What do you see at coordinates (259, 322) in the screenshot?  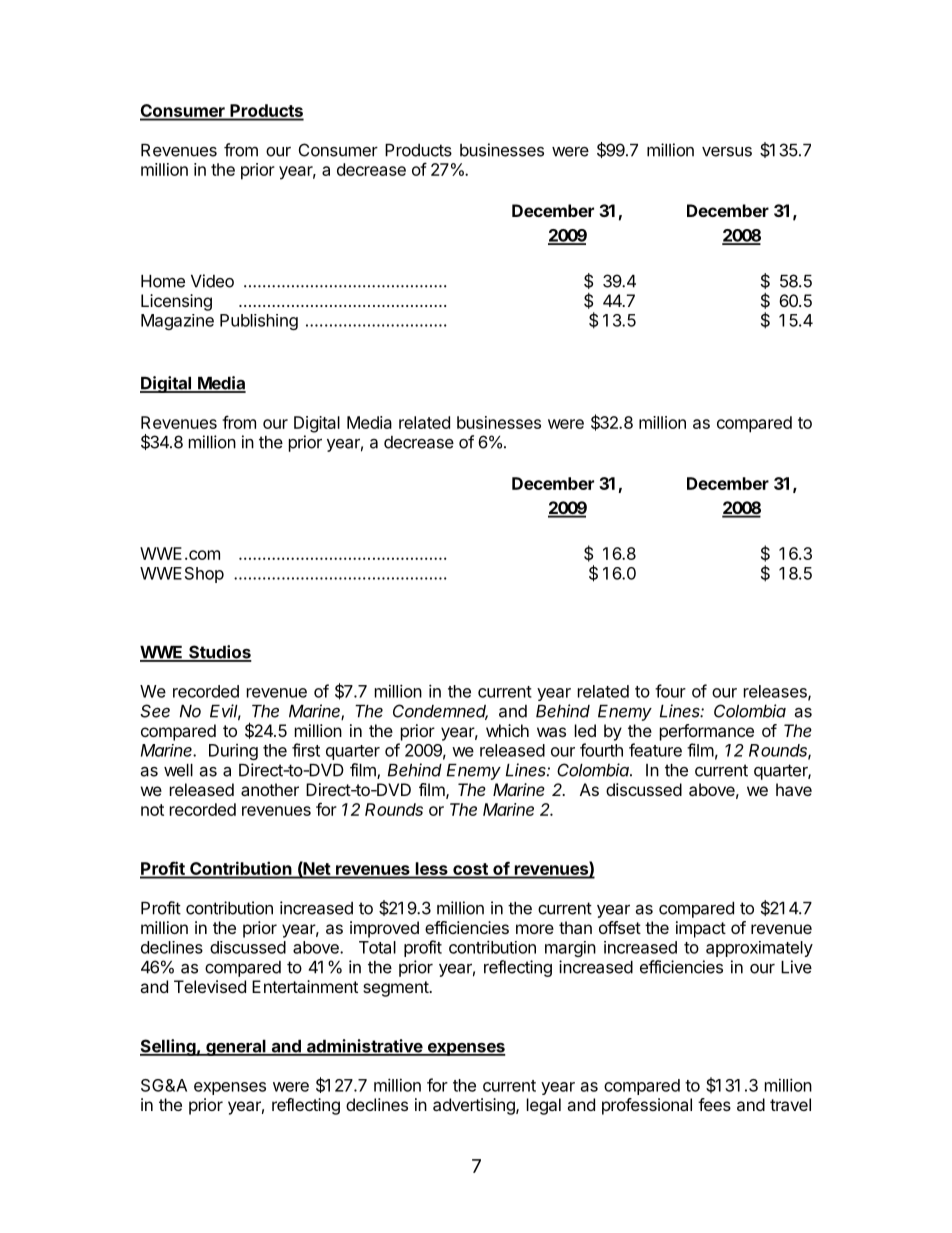 I see `Publishing` at bounding box center [259, 322].
